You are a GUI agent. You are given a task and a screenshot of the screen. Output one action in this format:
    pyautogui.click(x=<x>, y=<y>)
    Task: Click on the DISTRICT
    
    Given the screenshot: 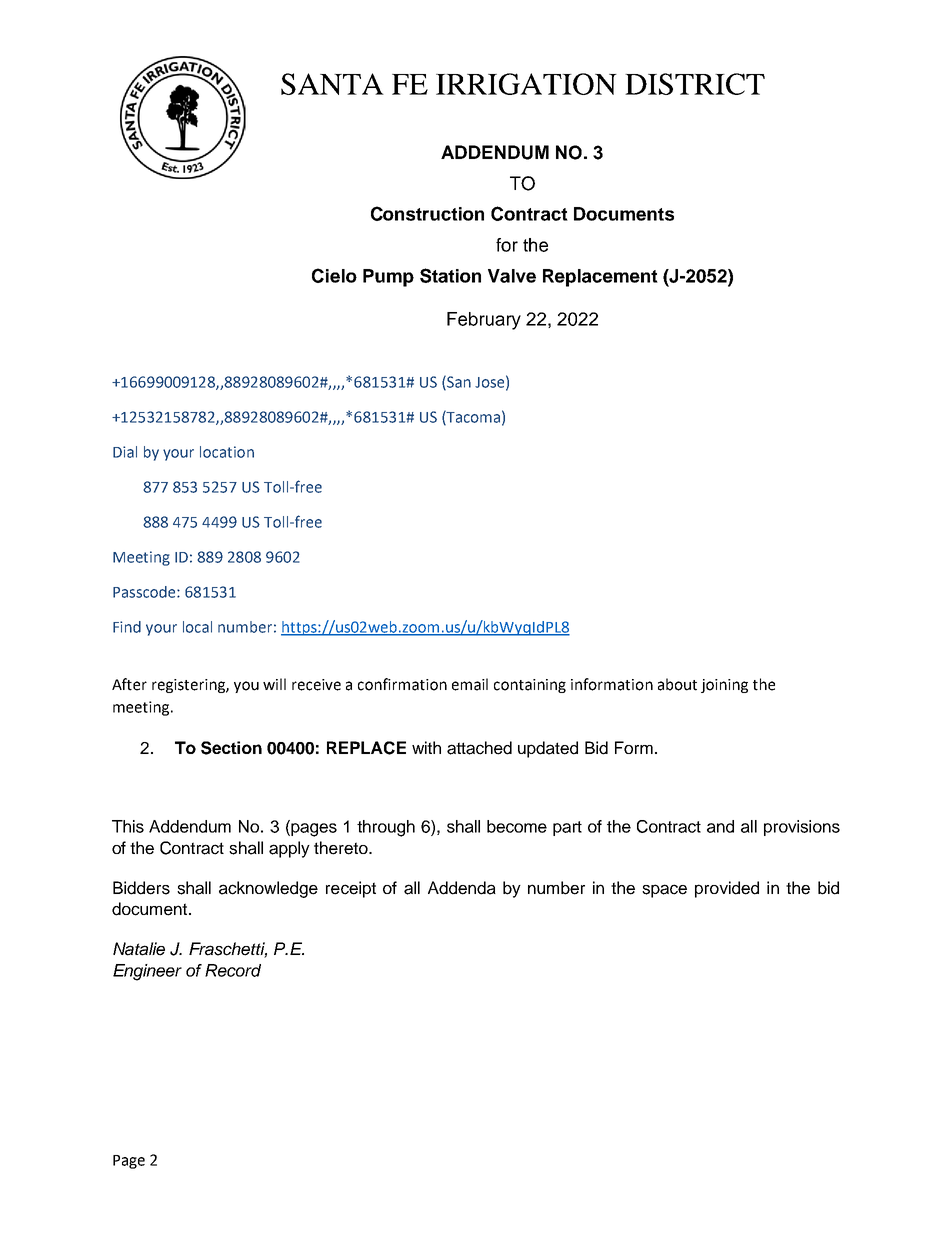 What is the action you would take?
    pyautogui.click(x=695, y=84)
